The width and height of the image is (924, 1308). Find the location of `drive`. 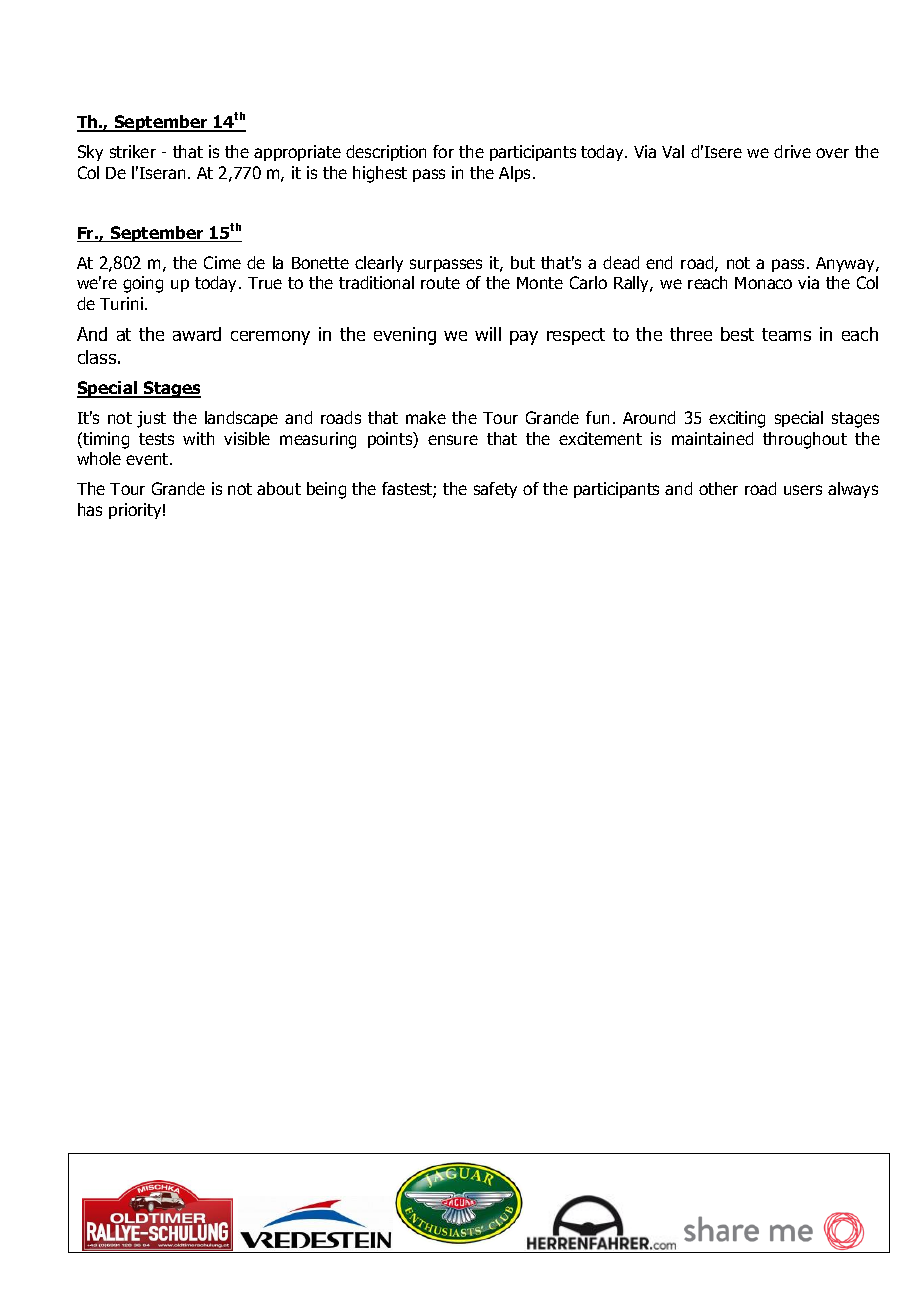

drive is located at coordinates (792, 151).
